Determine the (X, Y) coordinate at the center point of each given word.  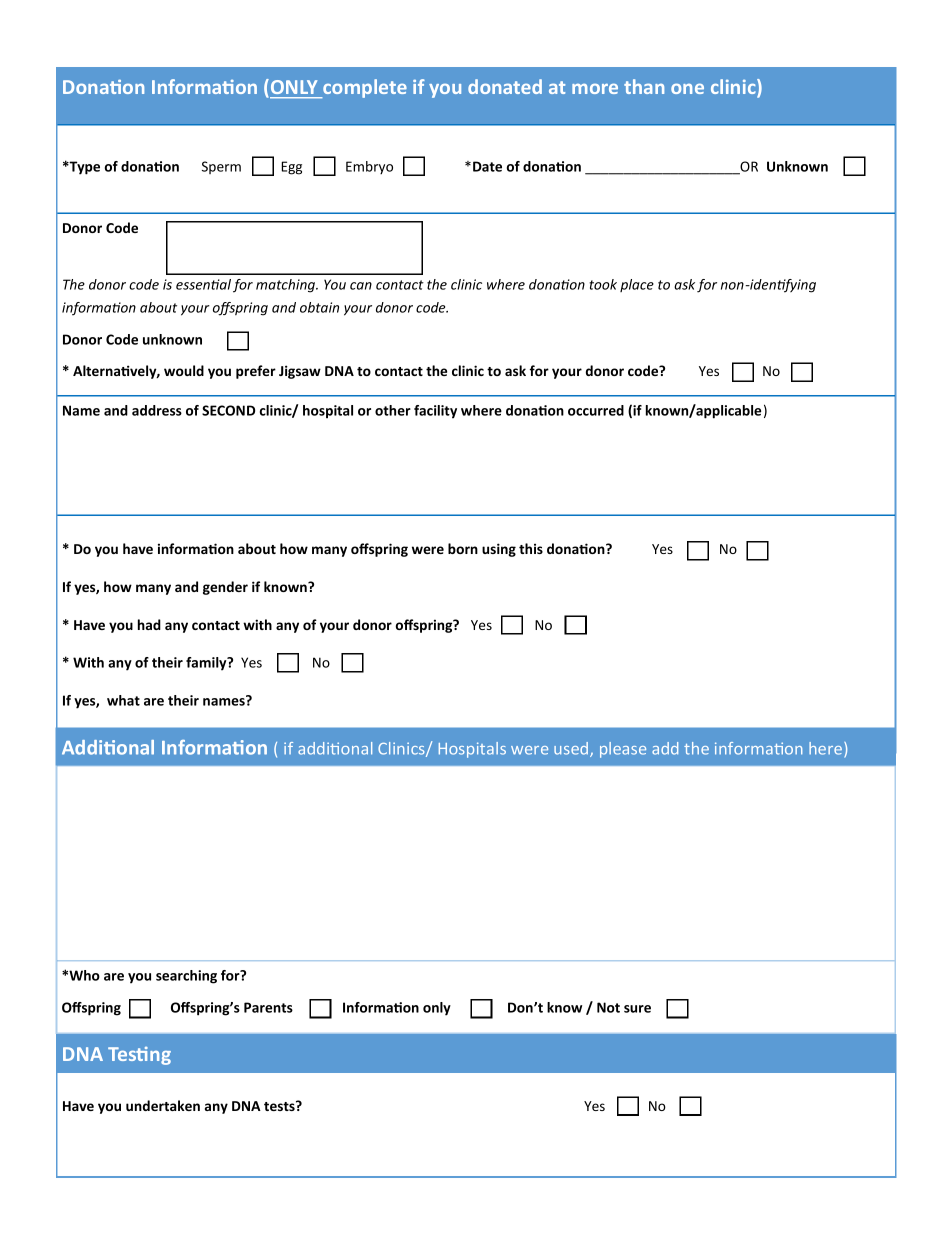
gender (225, 588)
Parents (268, 1007)
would (184, 370)
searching (186, 977)
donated (505, 86)
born (463, 548)
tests (280, 1106)
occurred (596, 410)
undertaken (163, 1105)
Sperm (221, 167)
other (393, 410)
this (531, 548)
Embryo (369, 167)
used (572, 749)
